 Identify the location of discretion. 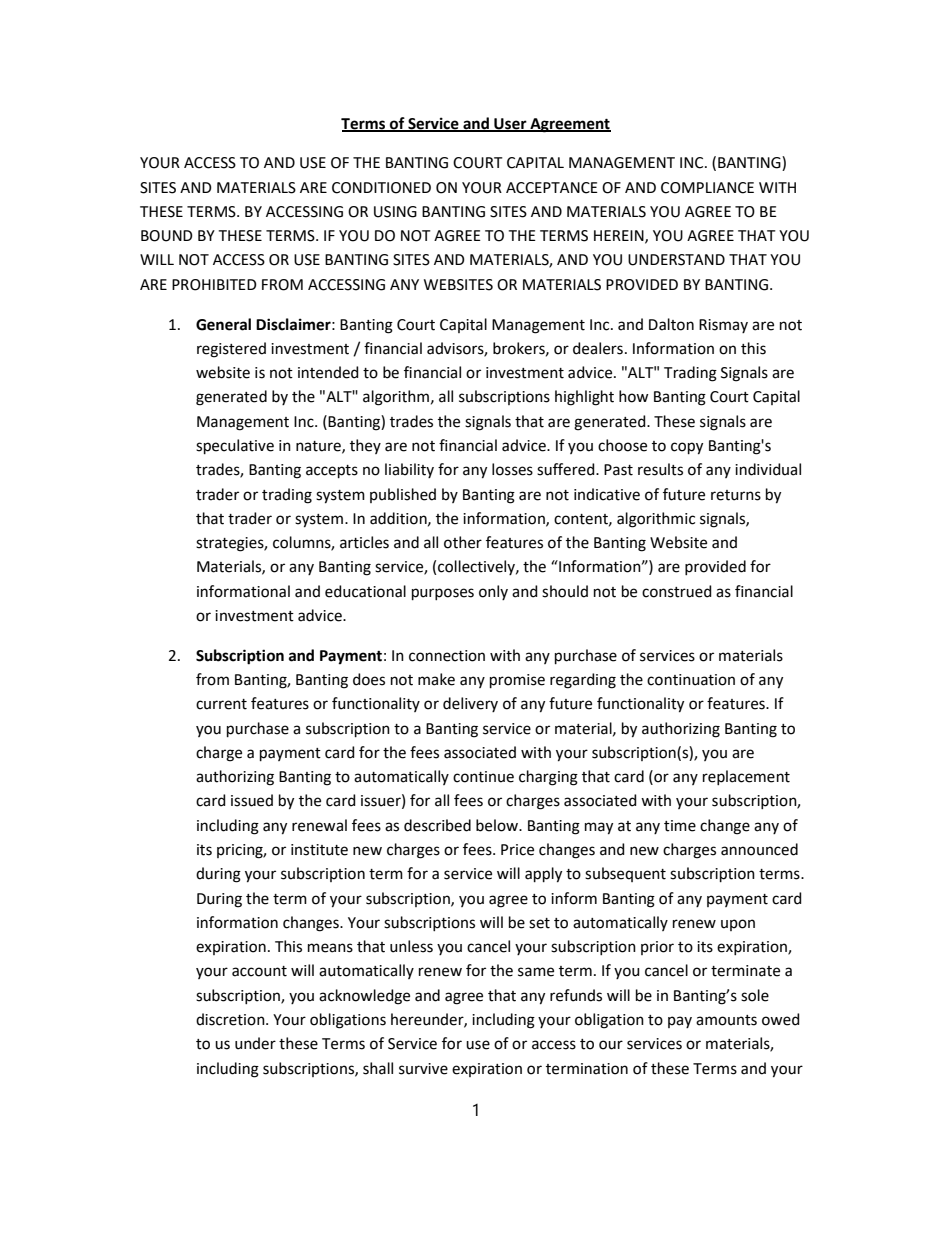
(231, 1019).
